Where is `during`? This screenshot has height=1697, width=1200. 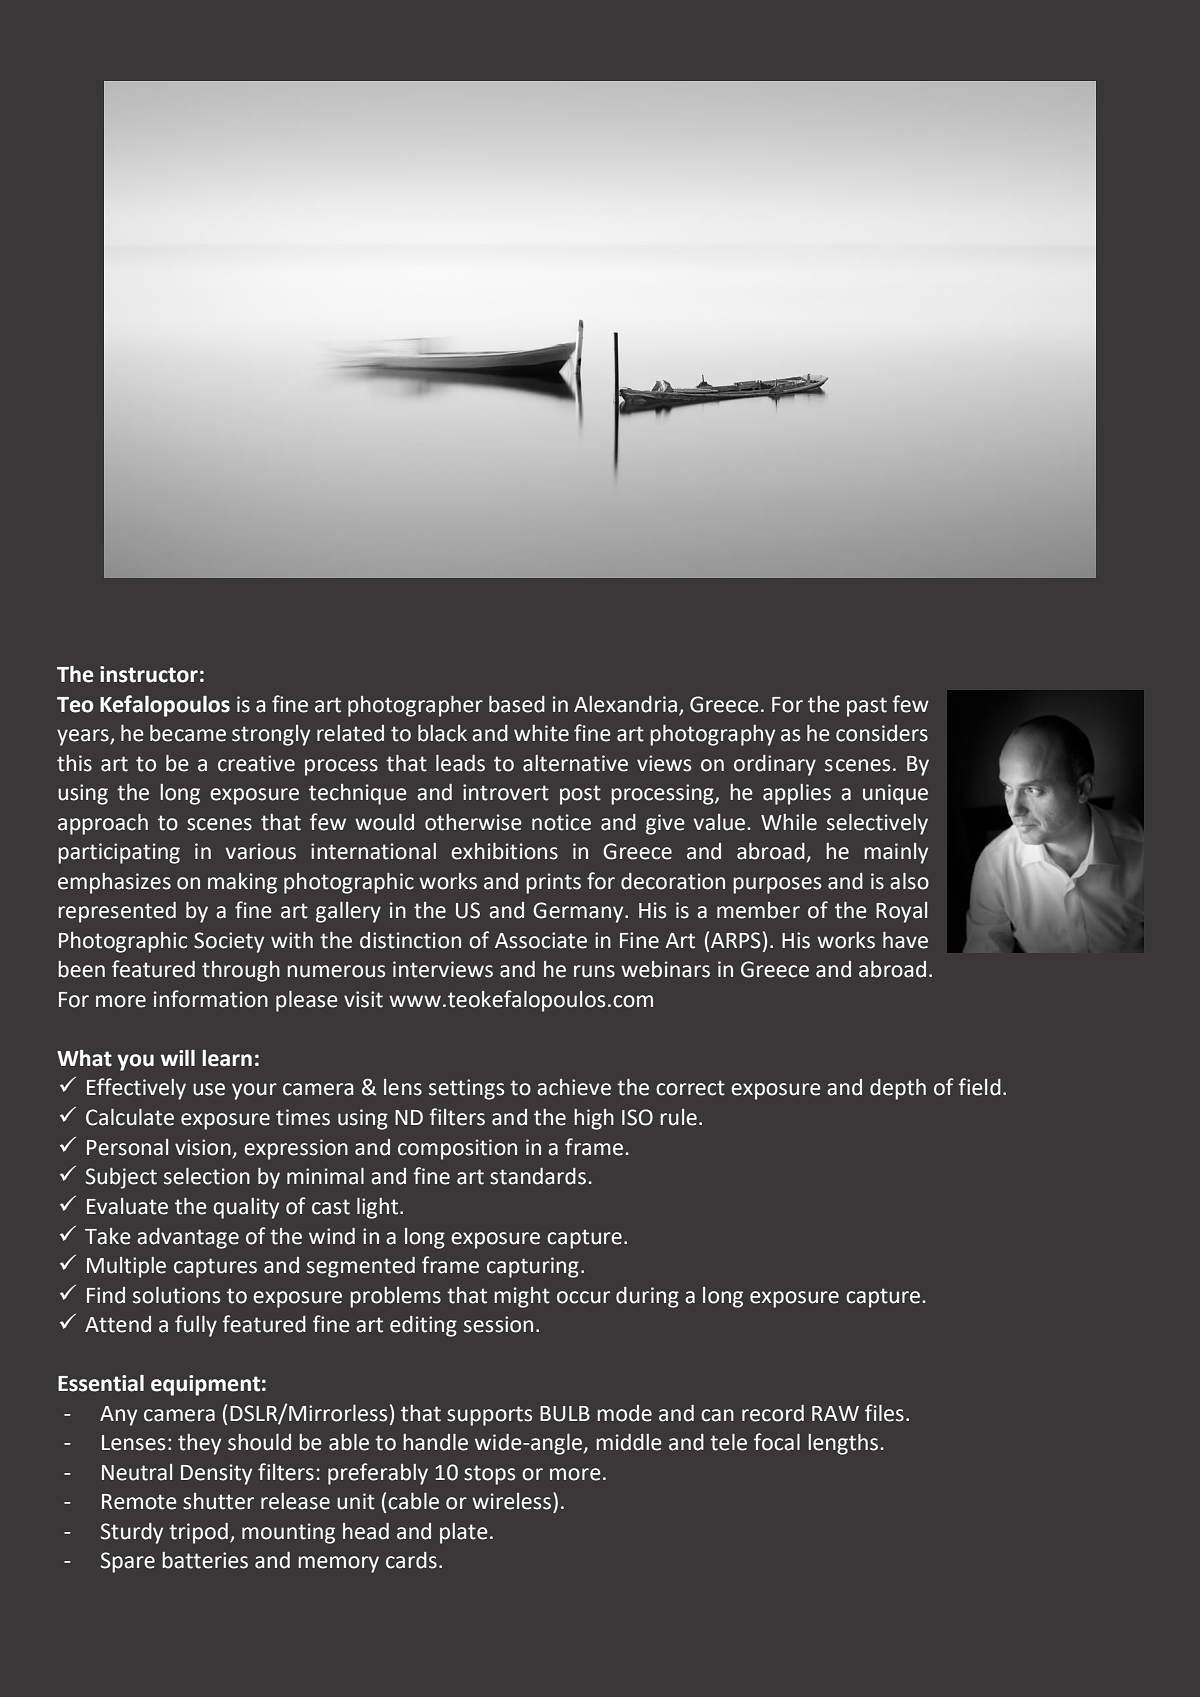 during is located at coordinates (647, 1297).
